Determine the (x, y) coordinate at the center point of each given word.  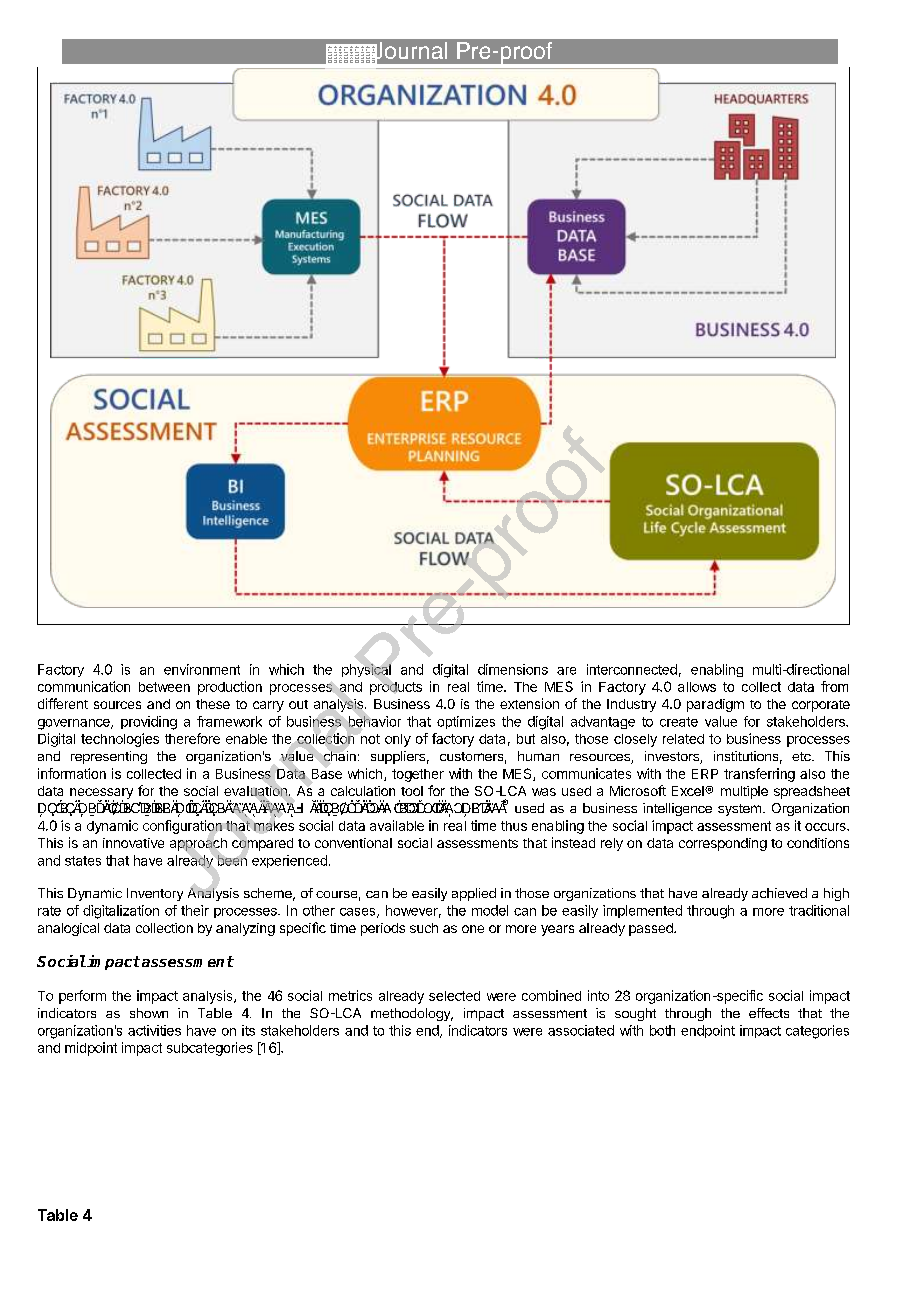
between (164, 687)
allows (697, 687)
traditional (819, 910)
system (739, 810)
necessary (101, 794)
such (424, 928)
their (195, 910)
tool (412, 791)
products (396, 688)
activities (154, 1030)
